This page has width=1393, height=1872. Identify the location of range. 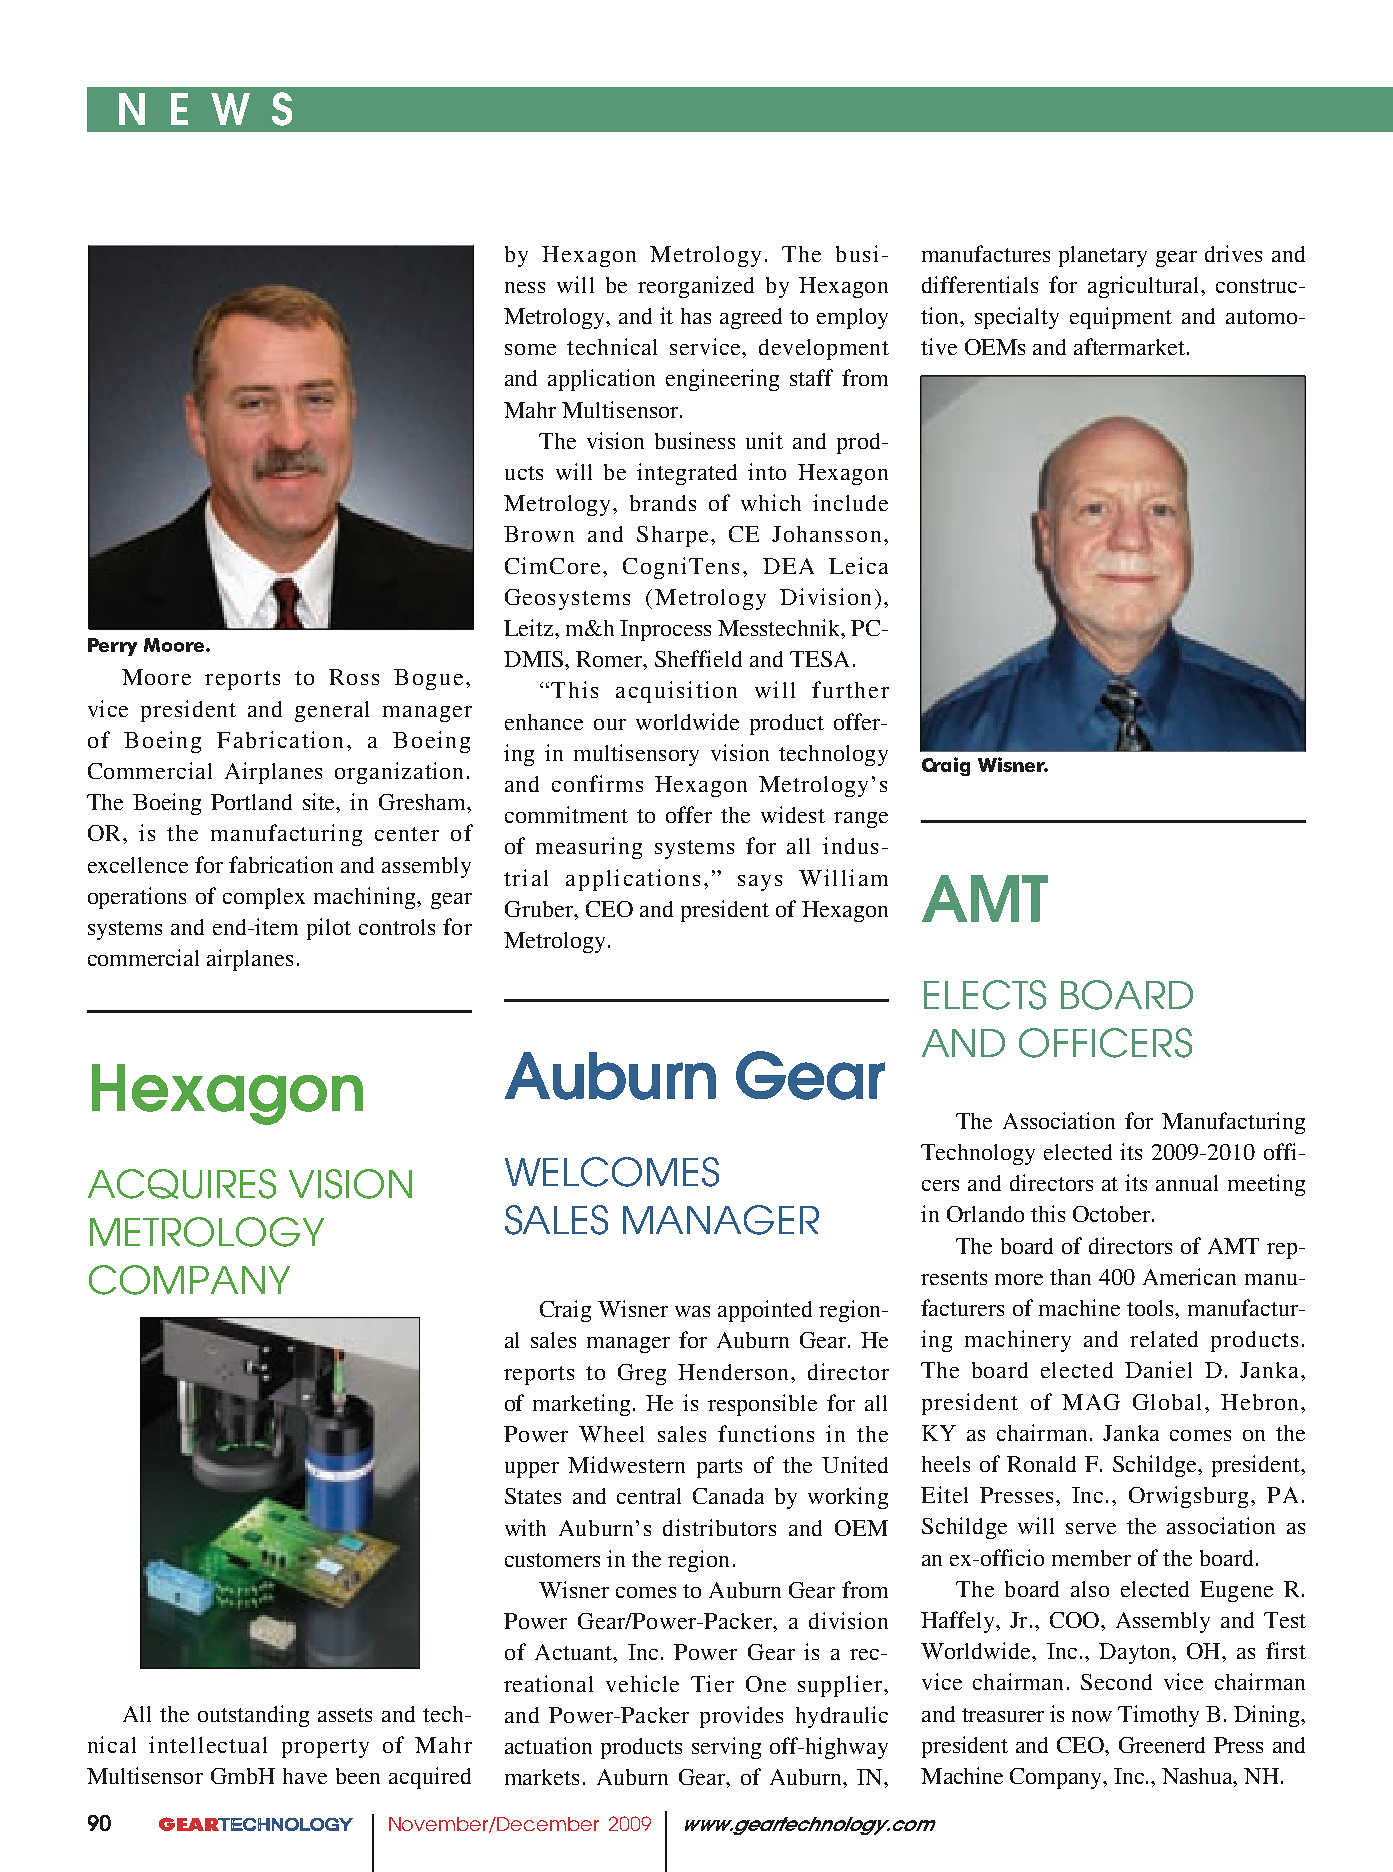
(861, 820).
